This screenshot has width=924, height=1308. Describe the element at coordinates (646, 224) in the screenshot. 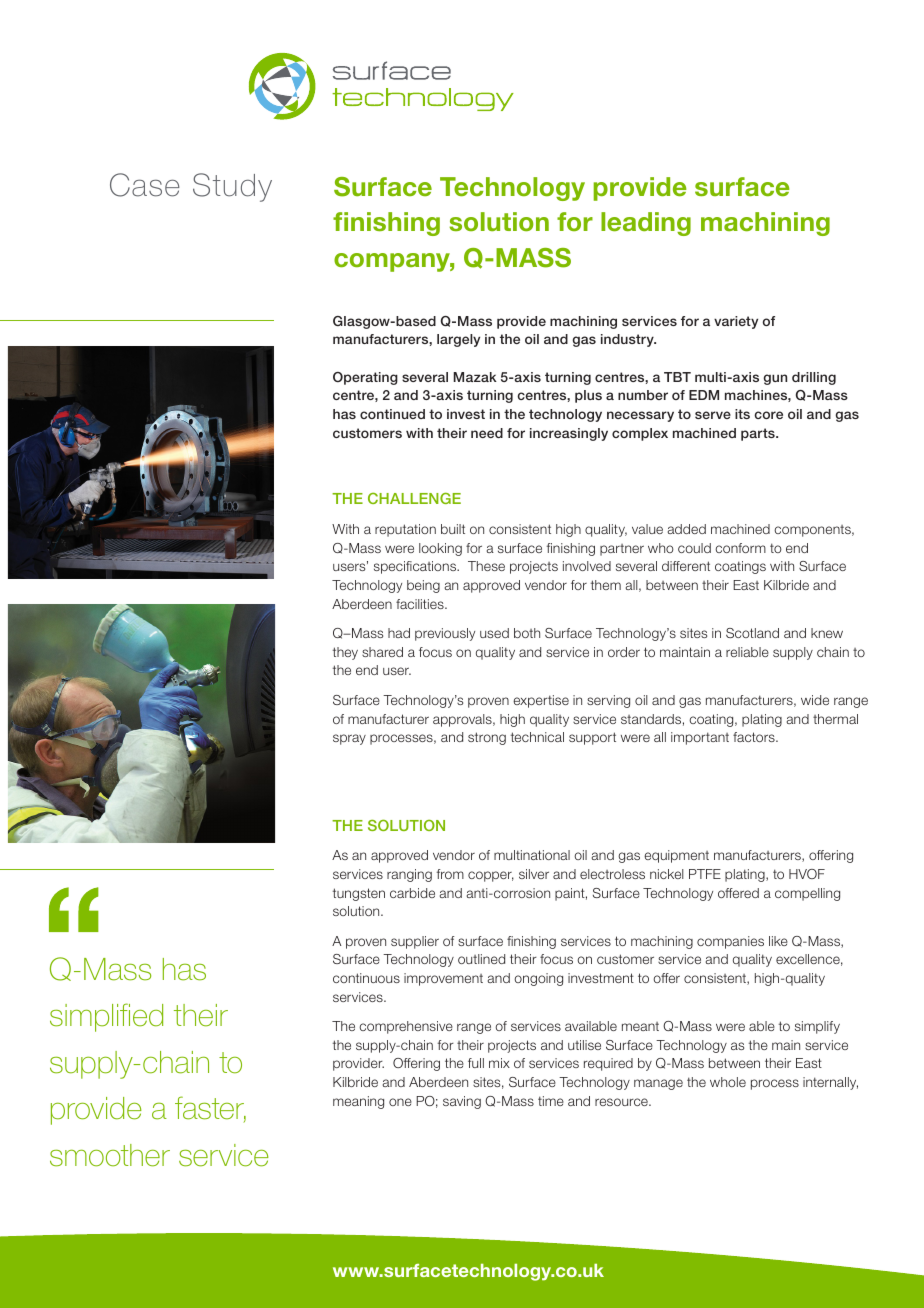

I see `leading` at that location.
